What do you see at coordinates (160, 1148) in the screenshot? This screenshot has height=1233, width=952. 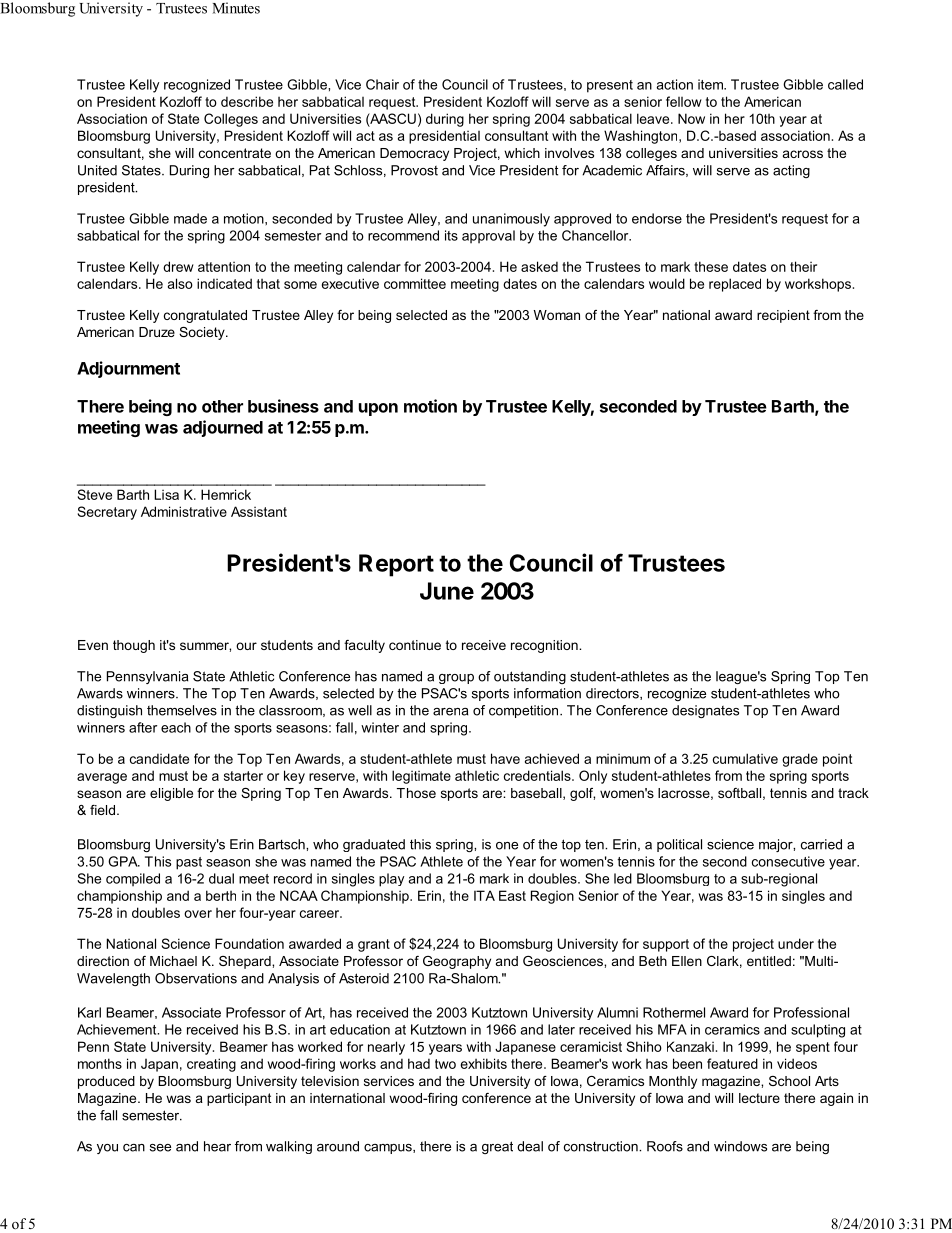 I see `see` at bounding box center [160, 1148].
